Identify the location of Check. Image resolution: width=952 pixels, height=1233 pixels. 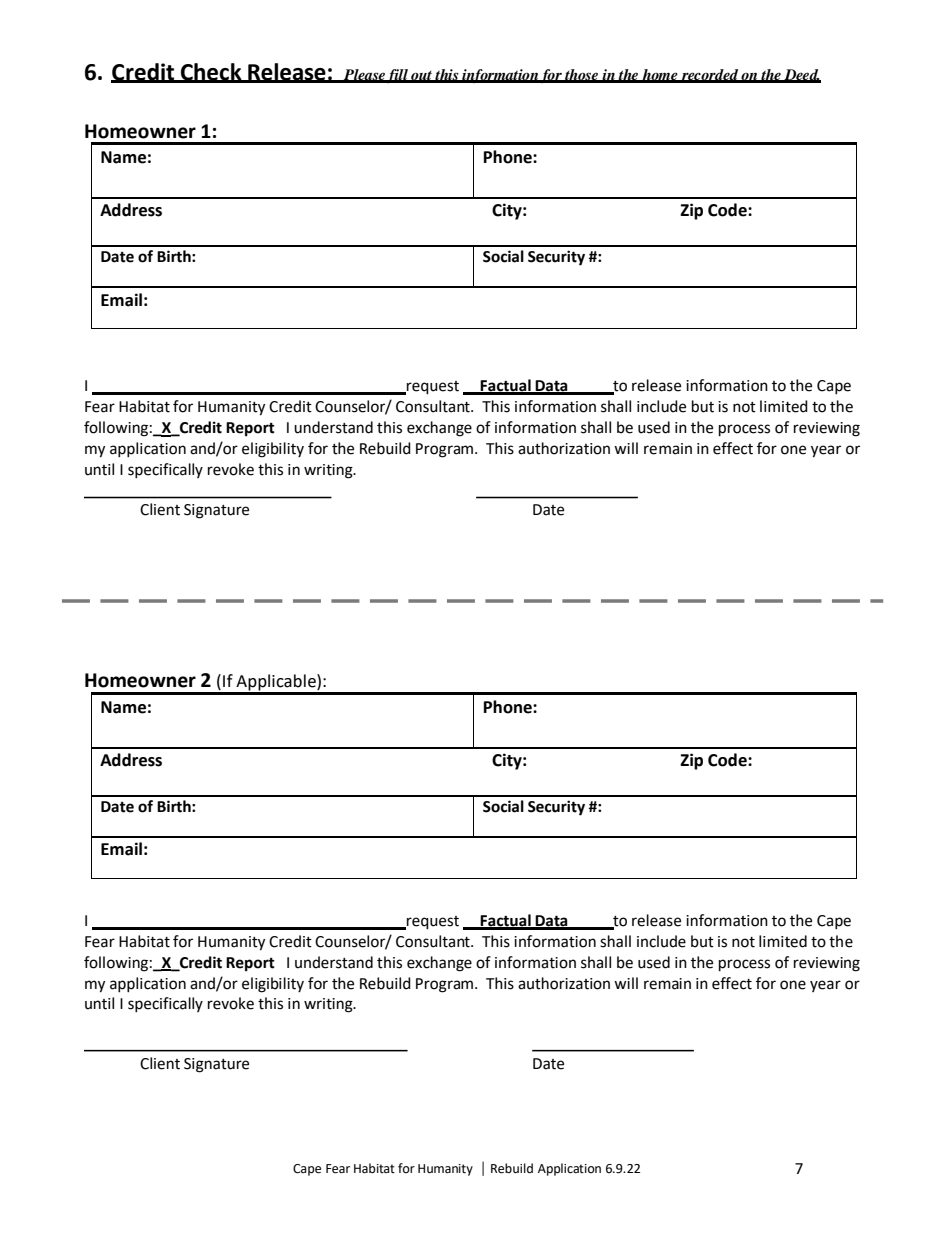
(211, 72).
